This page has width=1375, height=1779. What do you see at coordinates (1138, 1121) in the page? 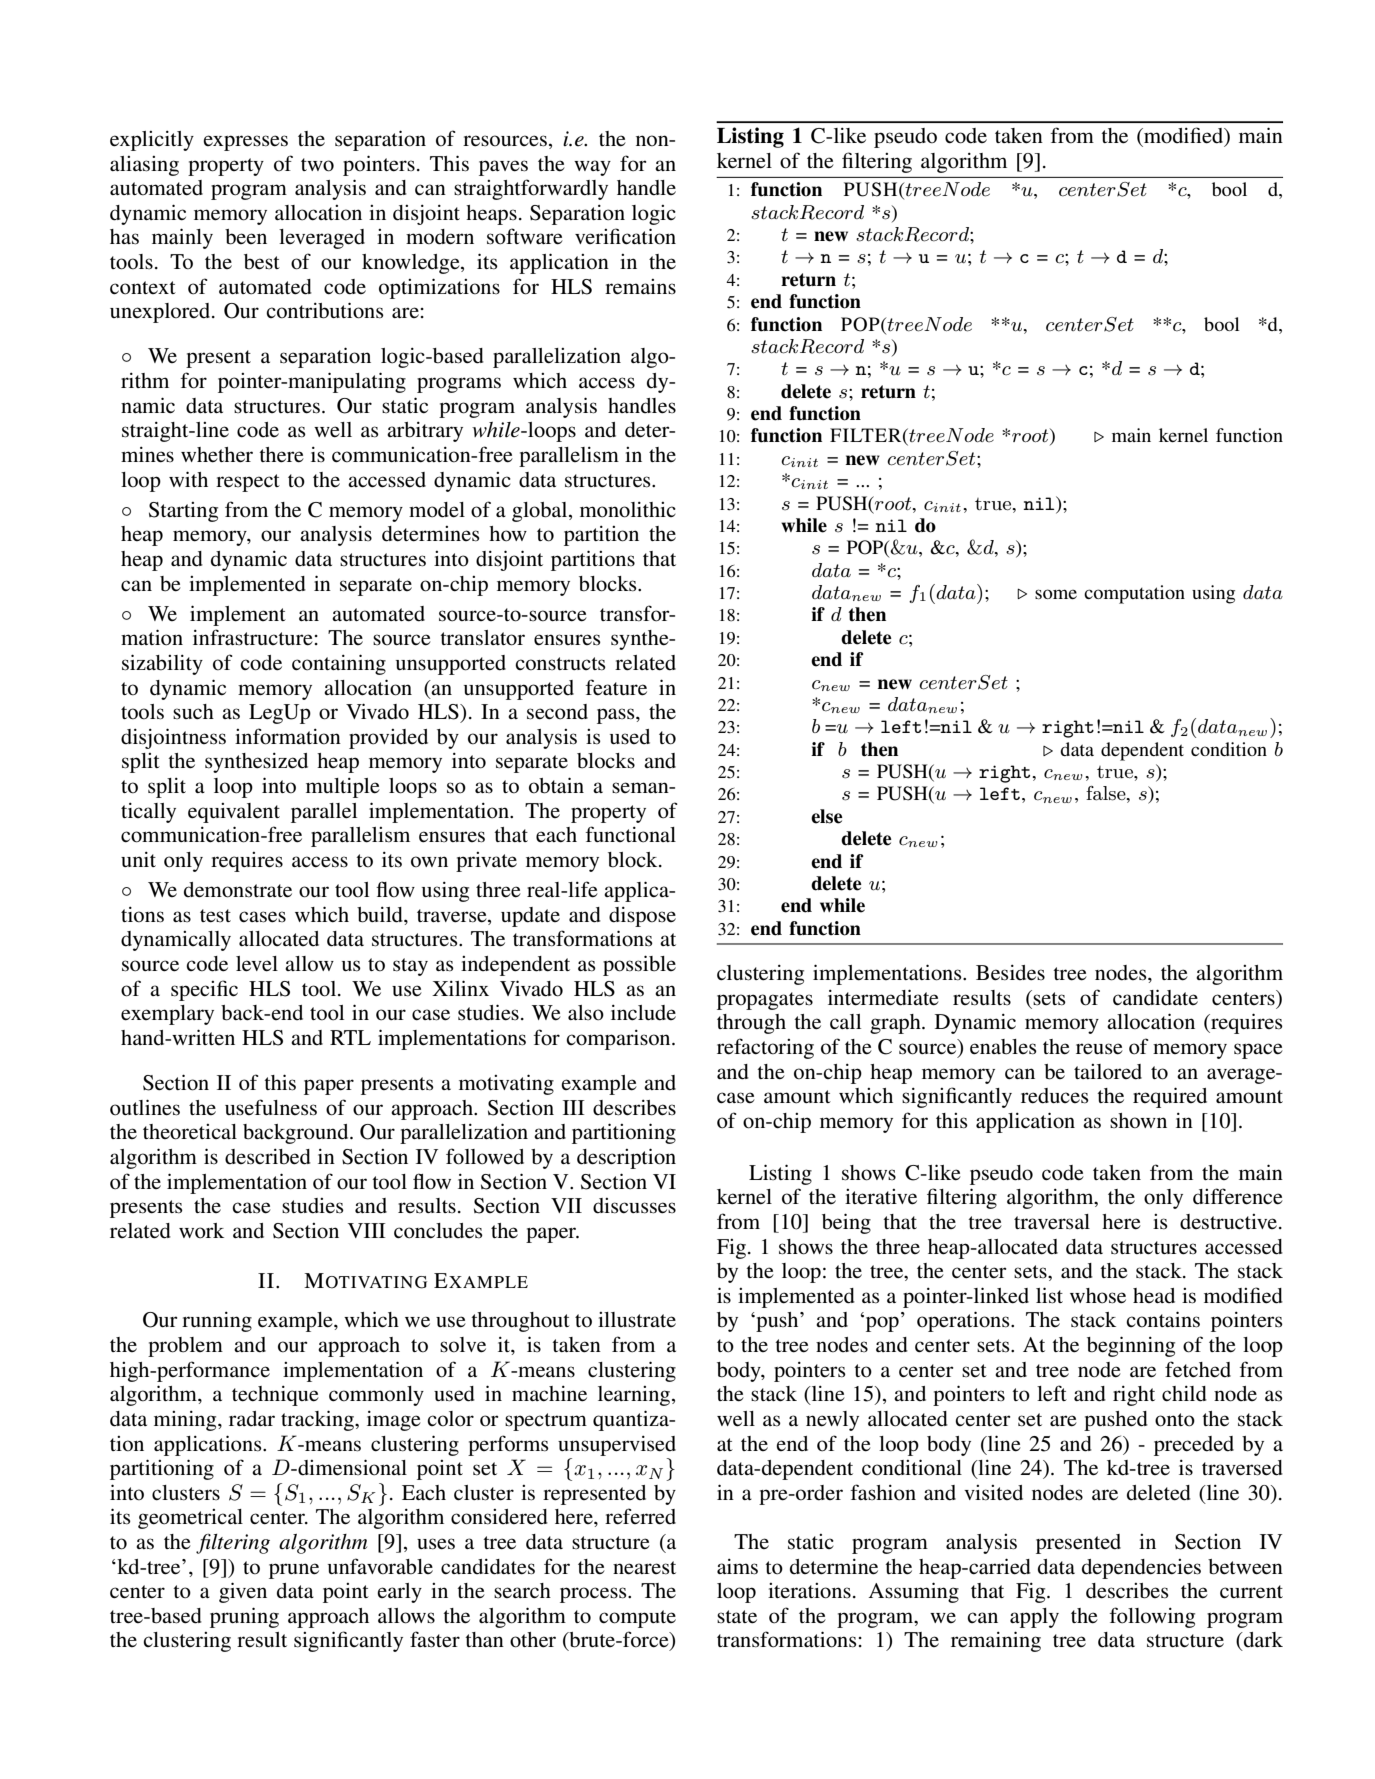
I see `shown` at bounding box center [1138, 1121].
